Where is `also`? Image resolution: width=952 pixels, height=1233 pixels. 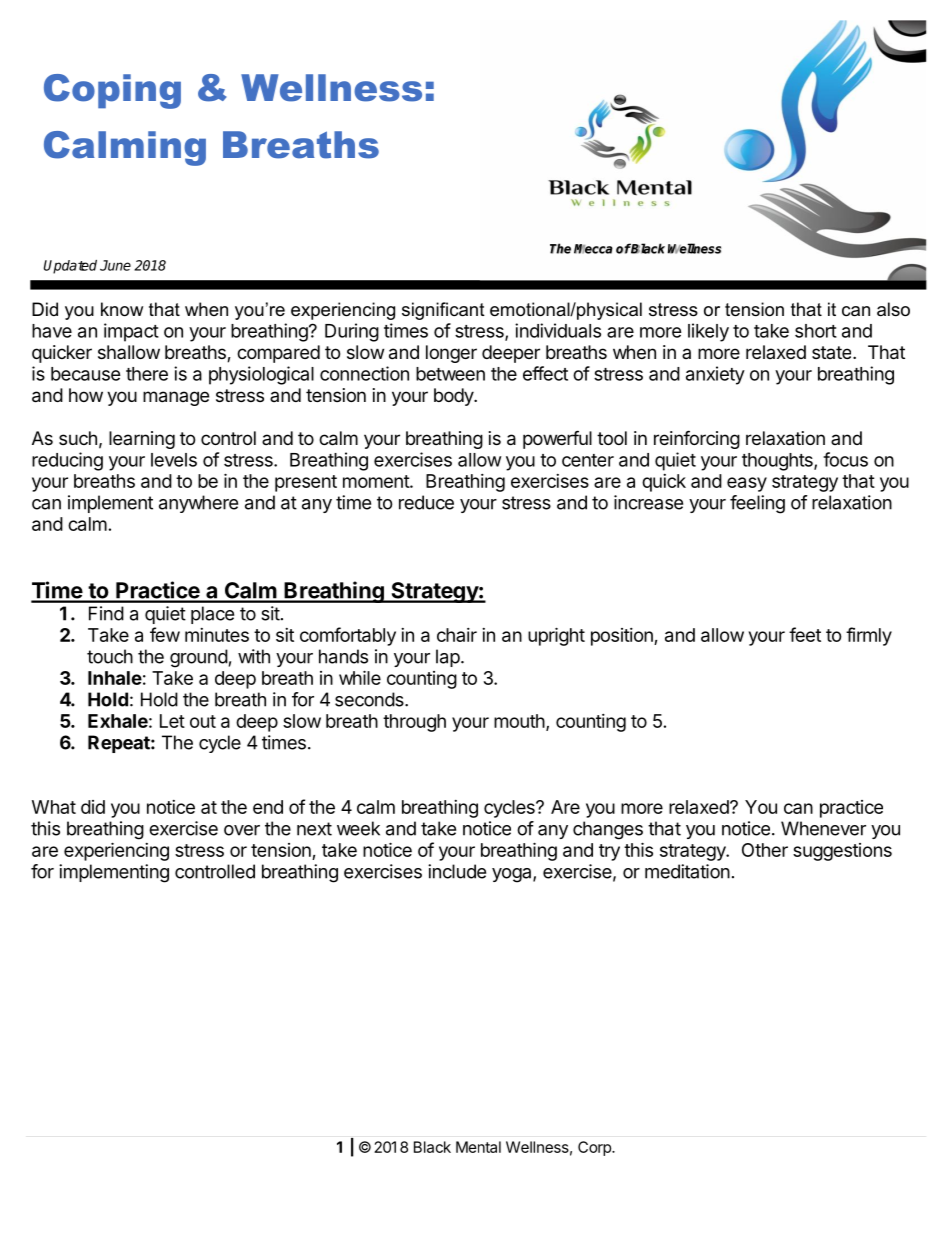
also is located at coordinates (893, 309).
